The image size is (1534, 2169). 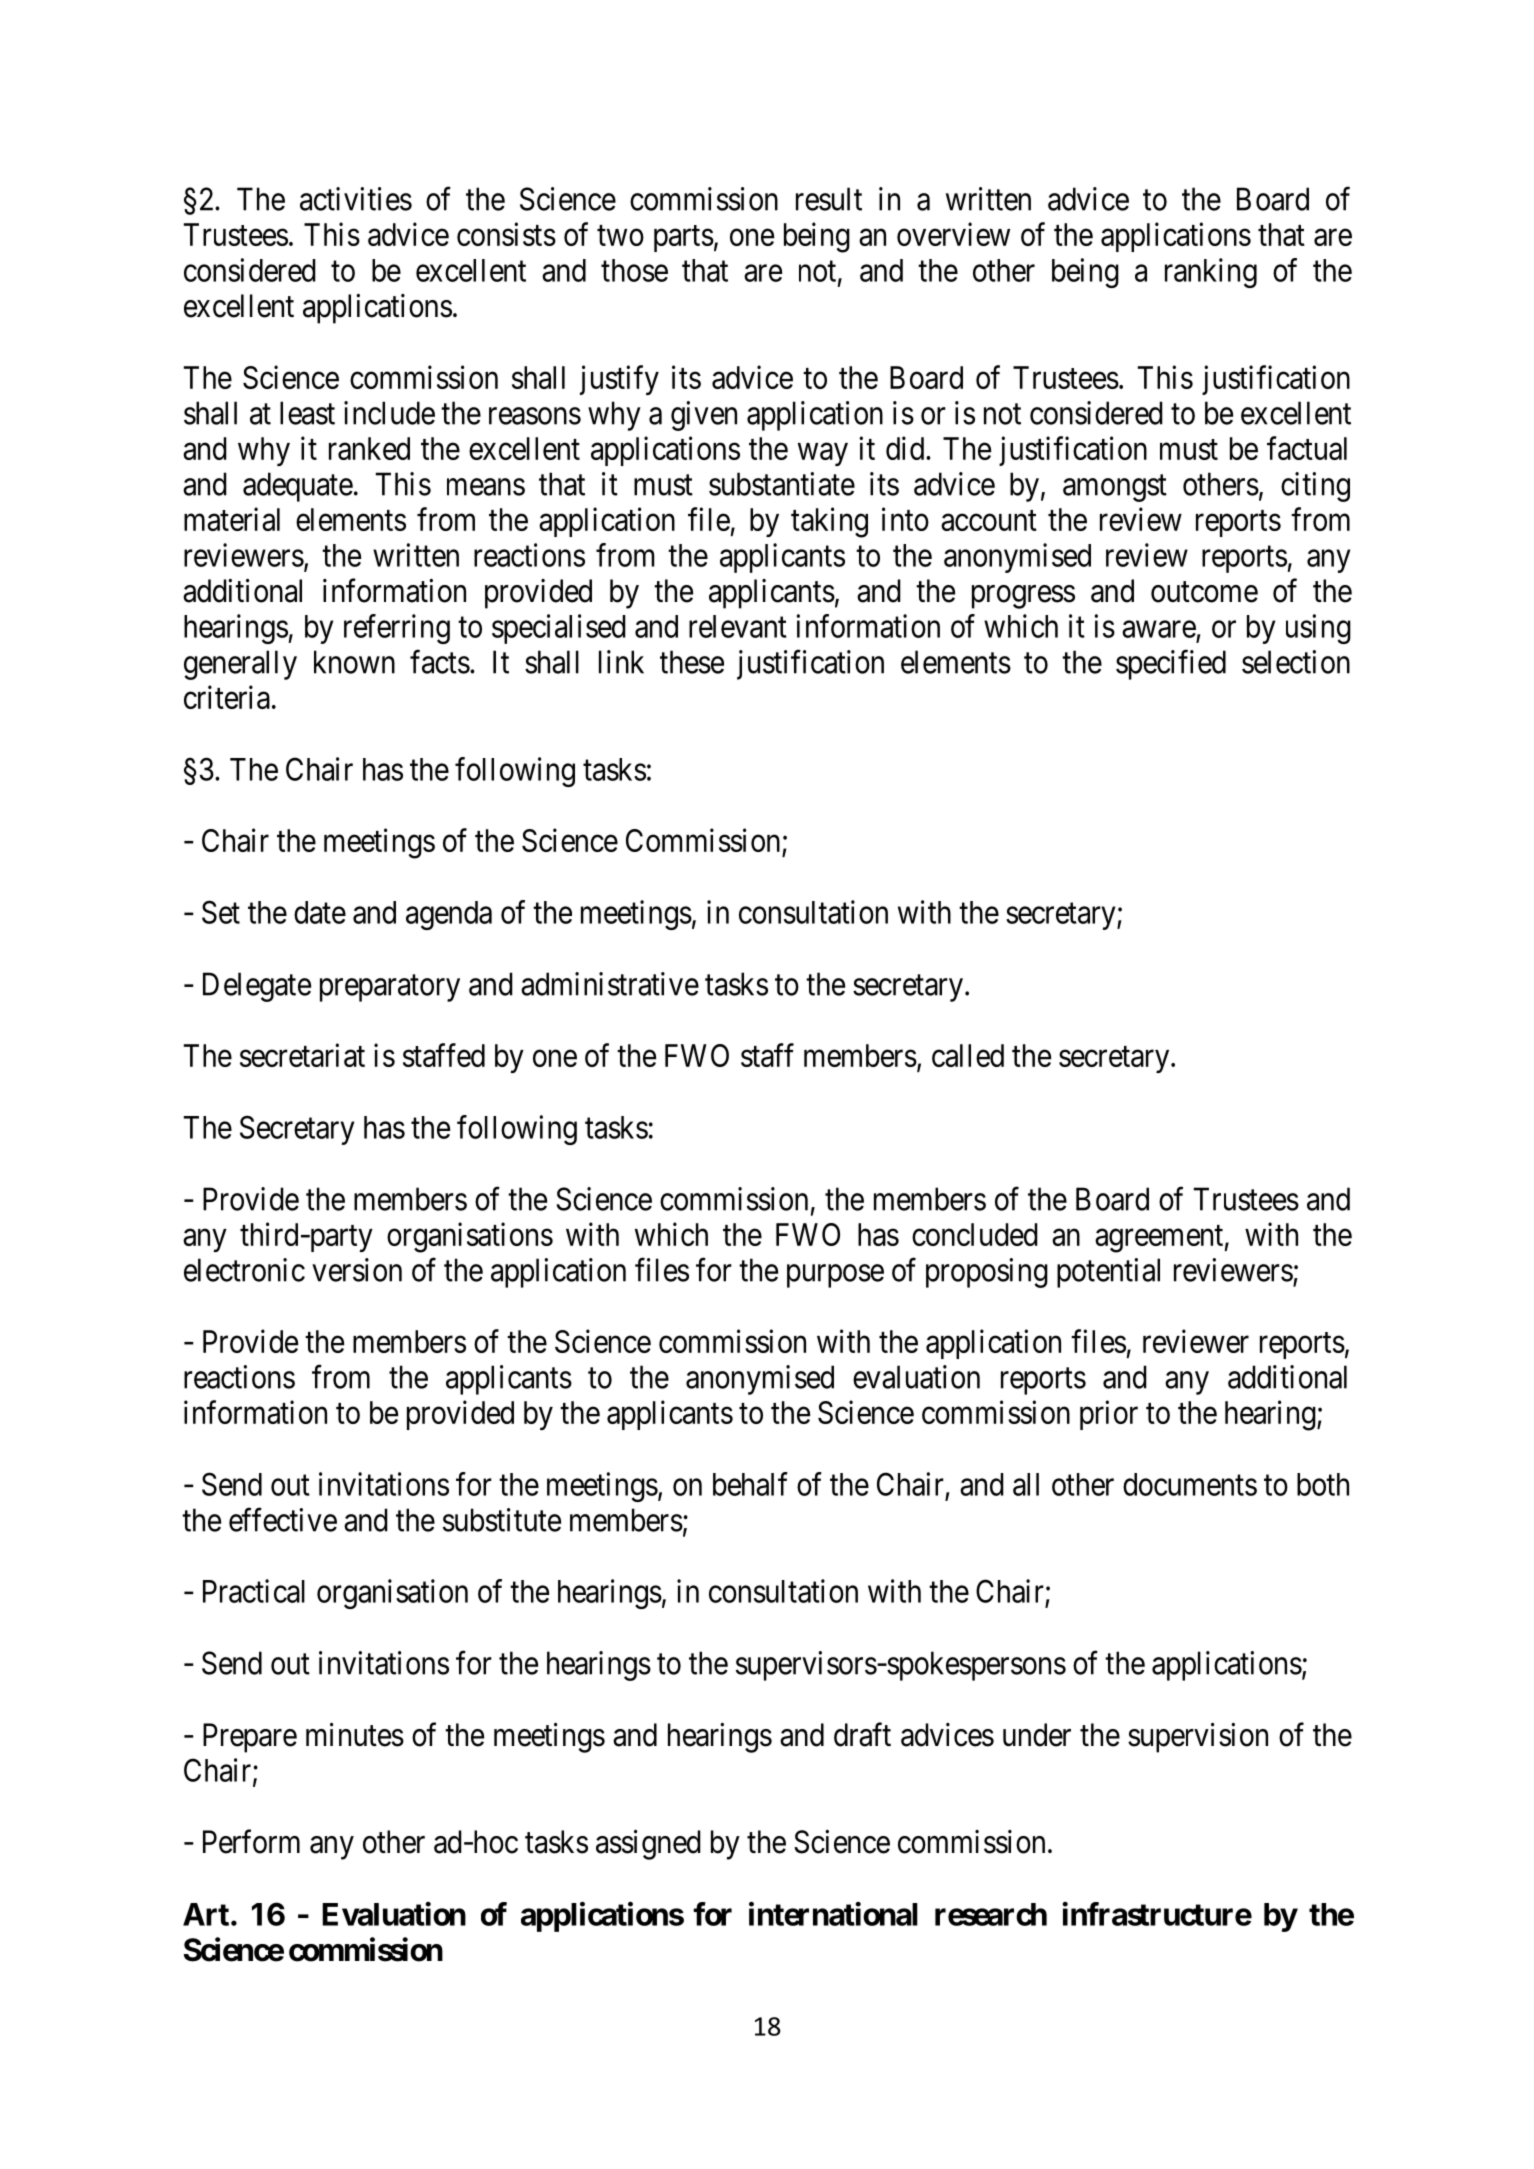 What do you see at coordinates (251, 1841) in the image?
I see `Perform` at bounding box center [251, 1841].
